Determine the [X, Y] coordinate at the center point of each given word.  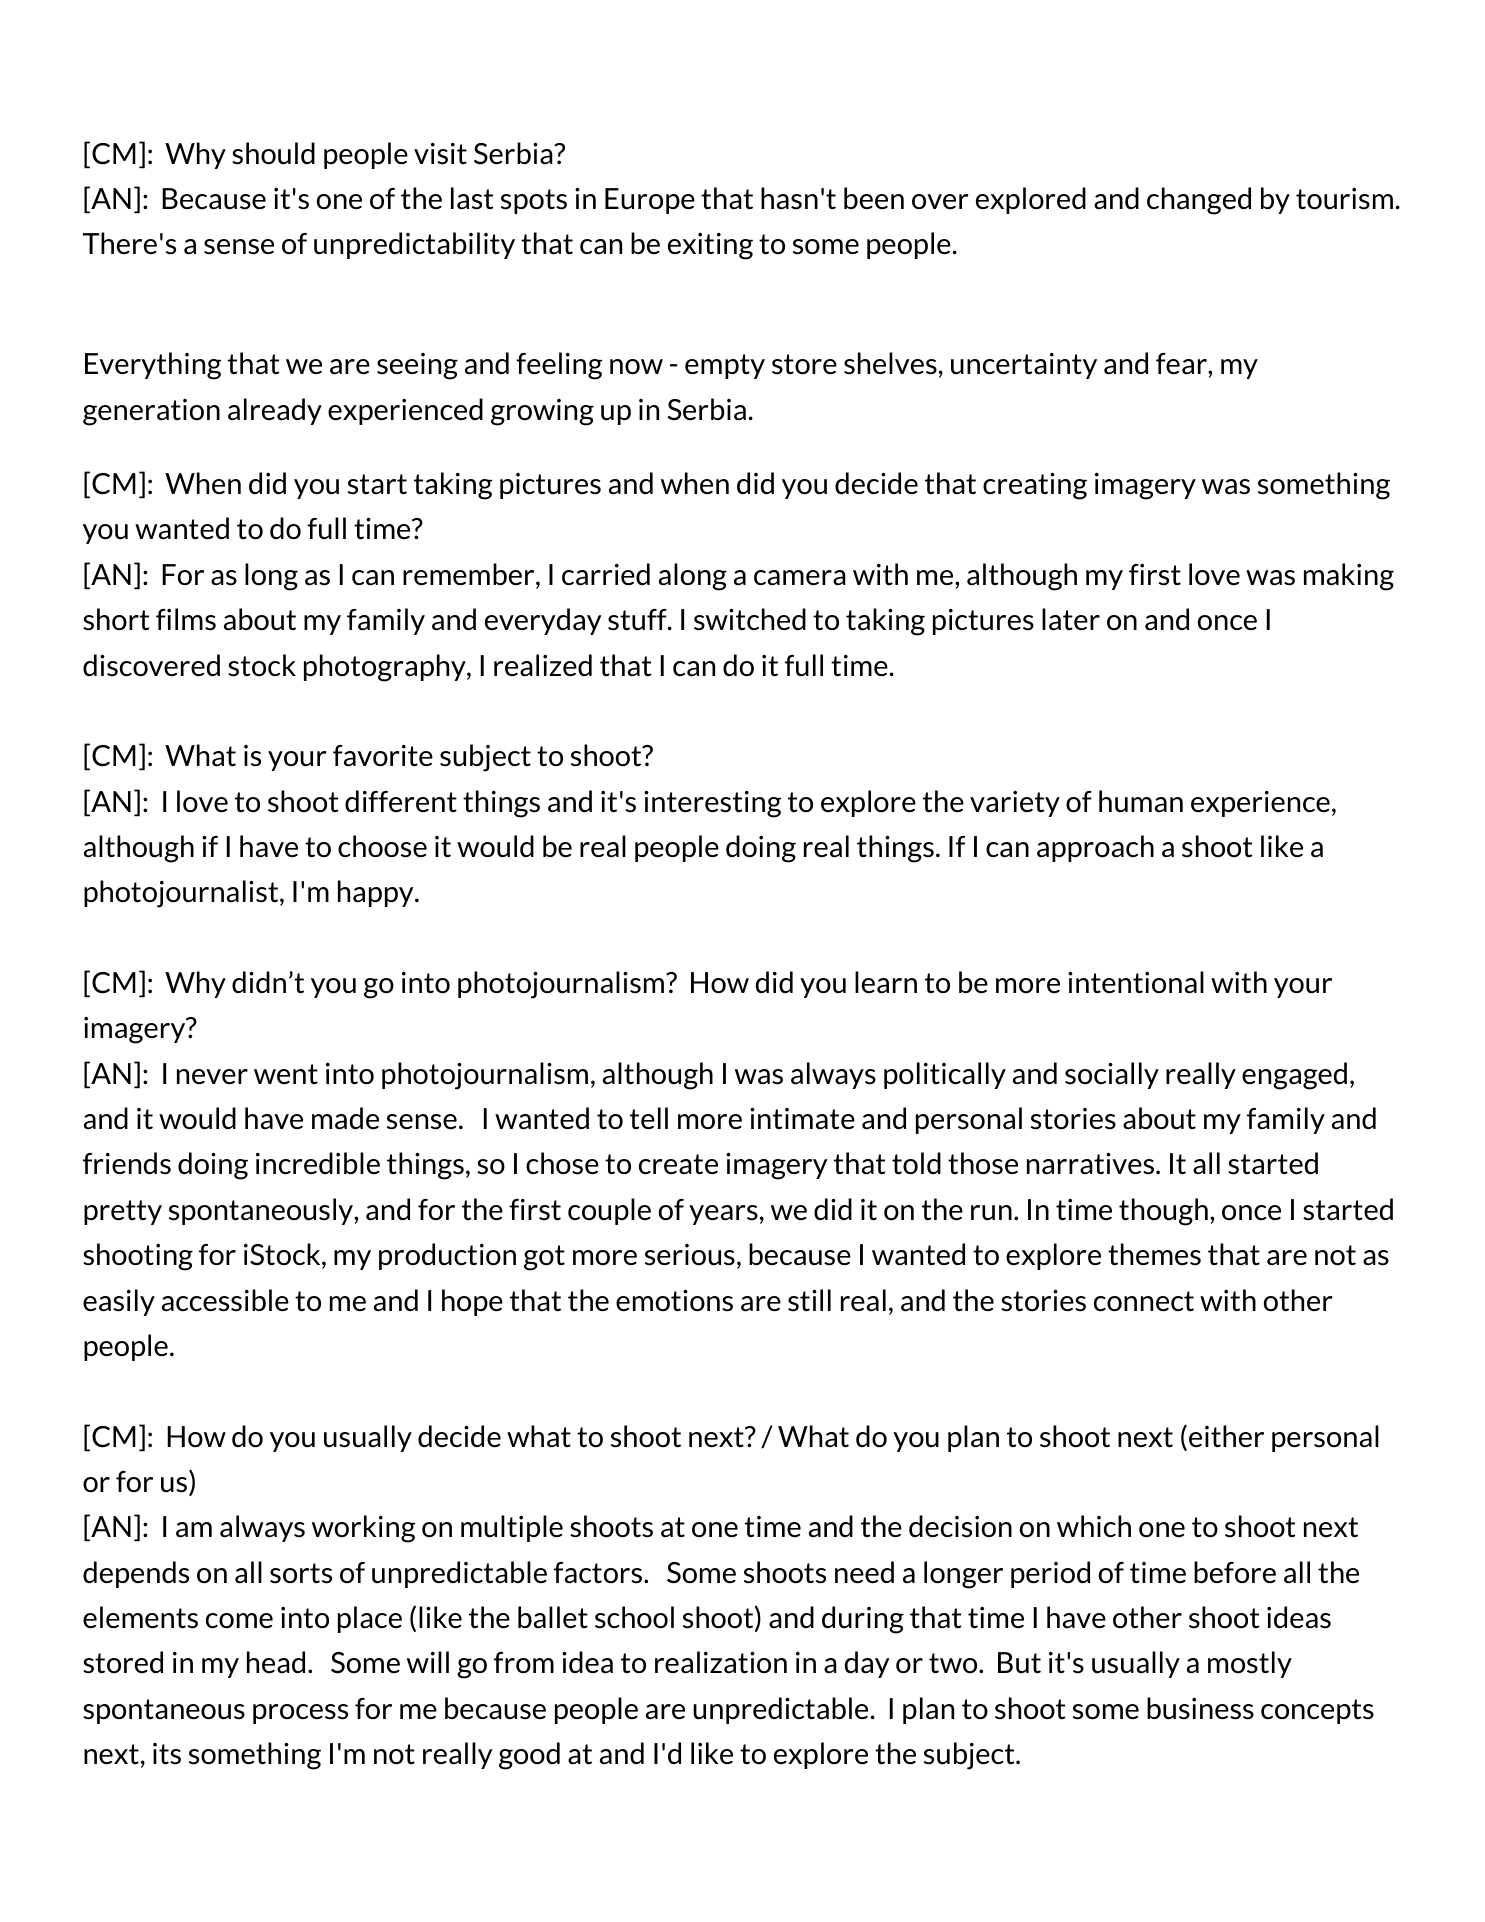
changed [1199, 201]
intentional [1136, 982]
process [300, 1714]
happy [377, 893]
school [634, 1617]
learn [886, 982]
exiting [710, 246]
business [1200, 1708]
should [273, 153]
